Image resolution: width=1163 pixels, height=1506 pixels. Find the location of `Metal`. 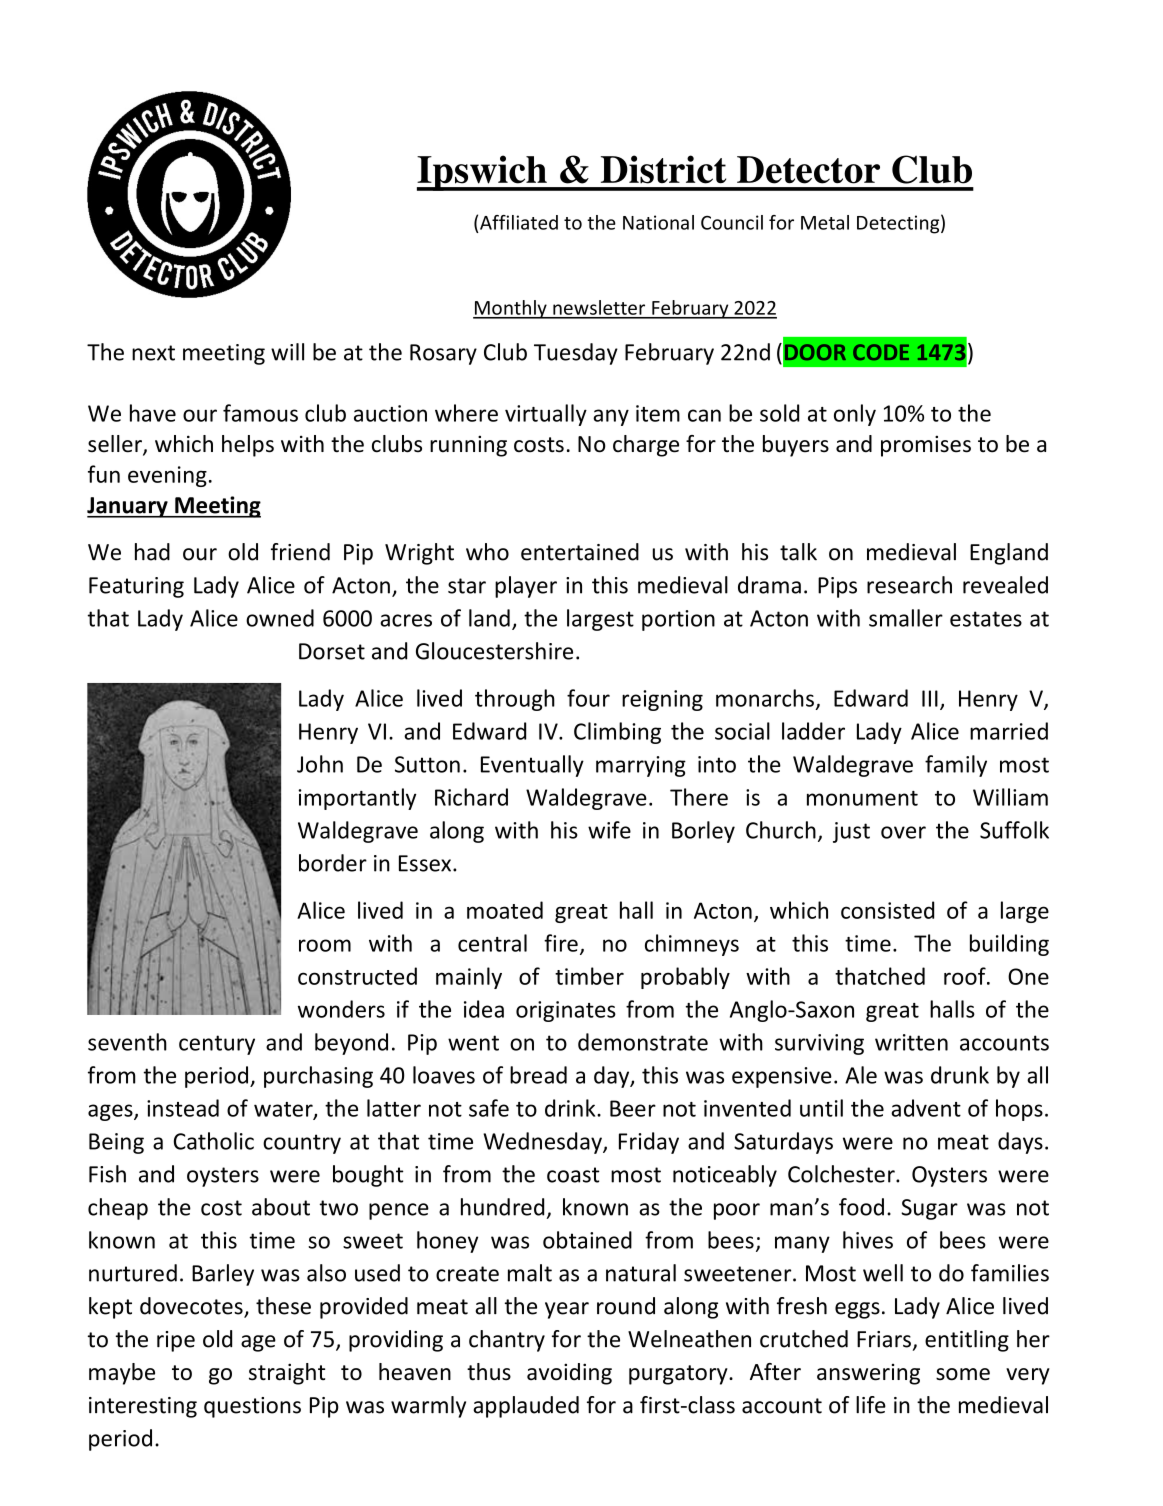

Metal is located at coordinates (825, 222).
